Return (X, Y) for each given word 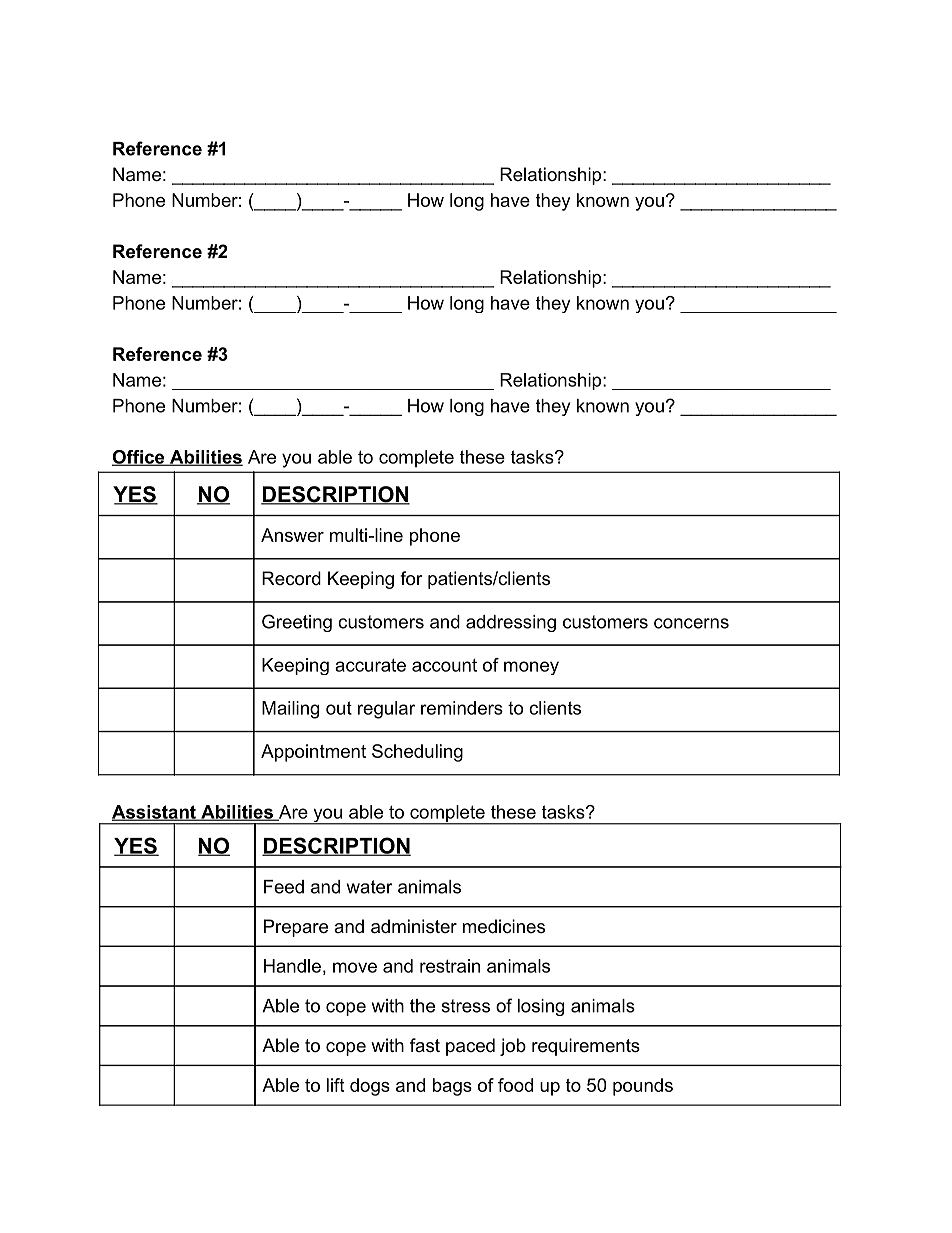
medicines (504, 926)
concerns (691, 623)
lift (335, 1085)
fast (425, 1045)
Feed (284, 887)
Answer (292, 535)
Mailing (290, 710)
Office (139, 458)
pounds (643, 1087)
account (444, 665)
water (370, 887)
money (531, 668)
